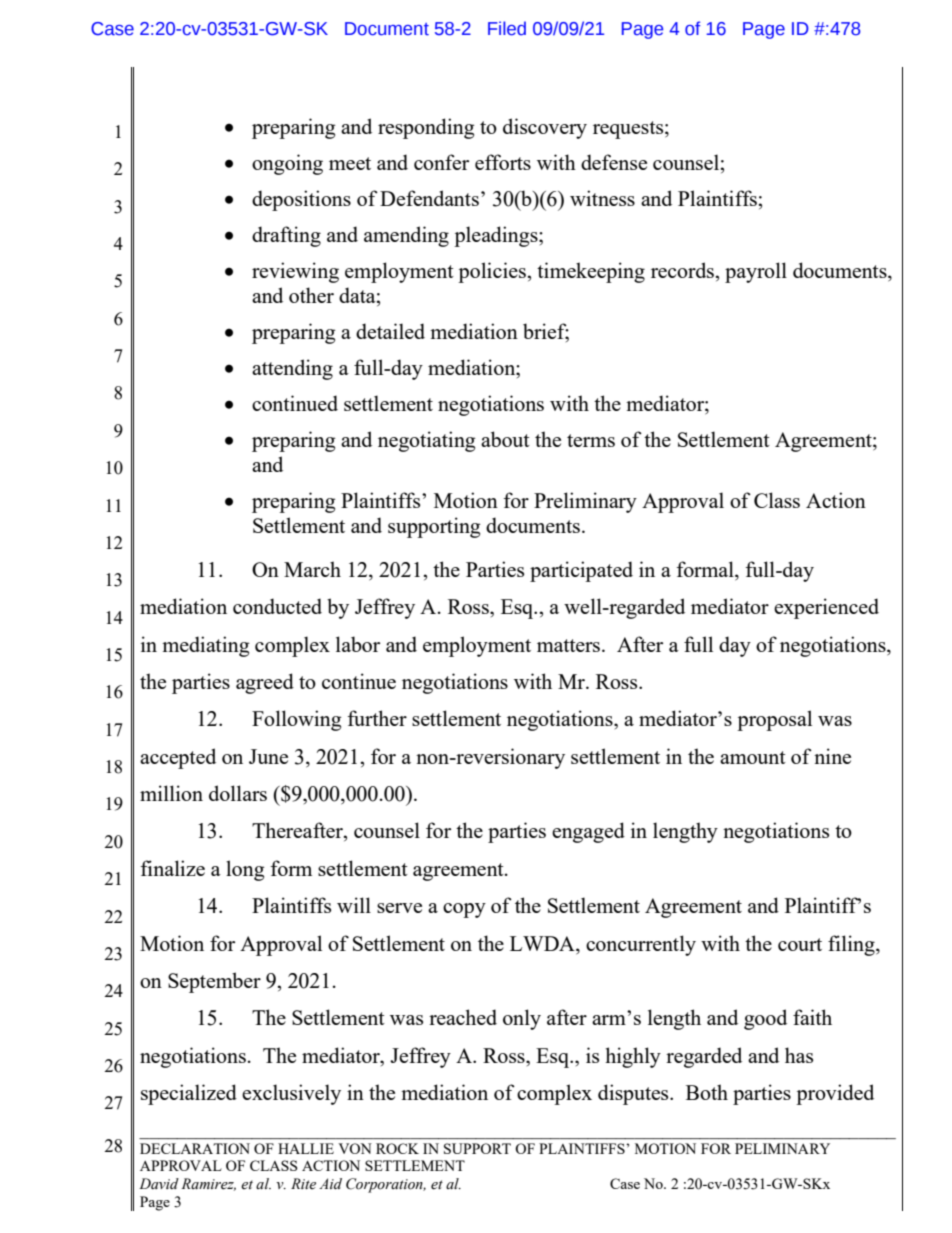  Describe the element at coordinates (238, 793) in the page. I see `dollars` at that location.
